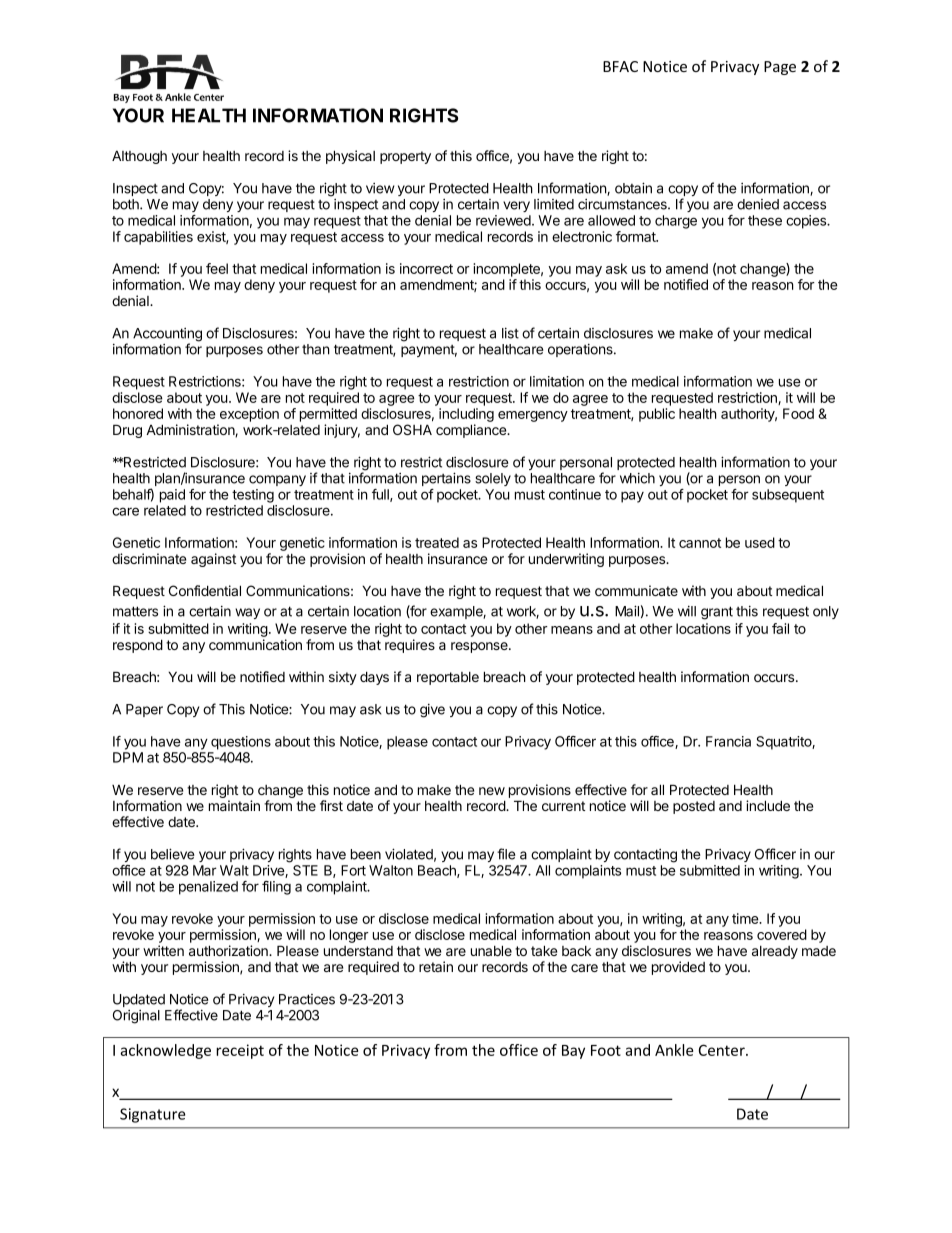 Image resolution: width=952 pixels, height=1233 pixels. Describe the element at coordinates (205, 590) in the screenshot. I see `Confidential` at that location.
